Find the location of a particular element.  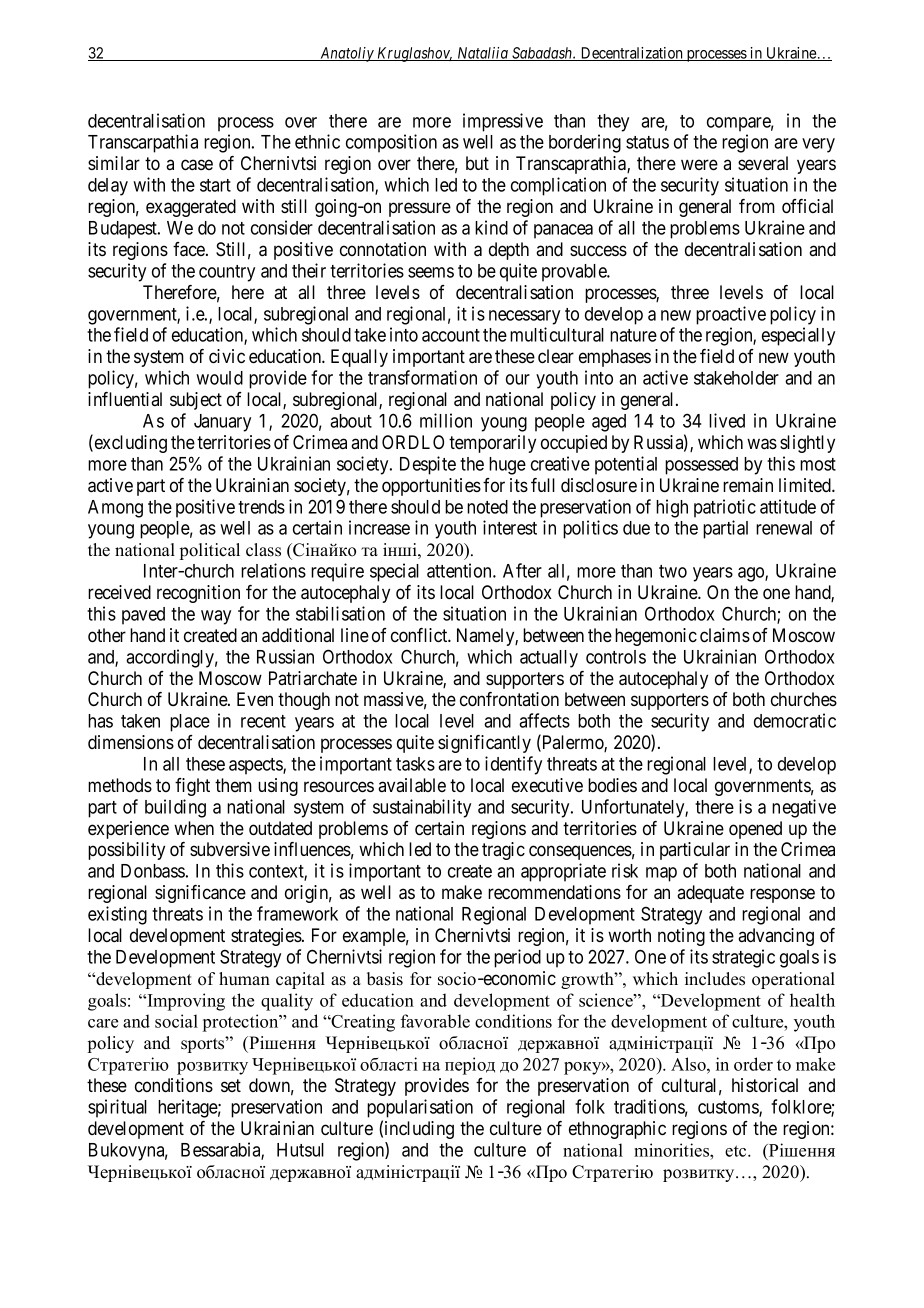

fight is located at coordinates (192, 787).
